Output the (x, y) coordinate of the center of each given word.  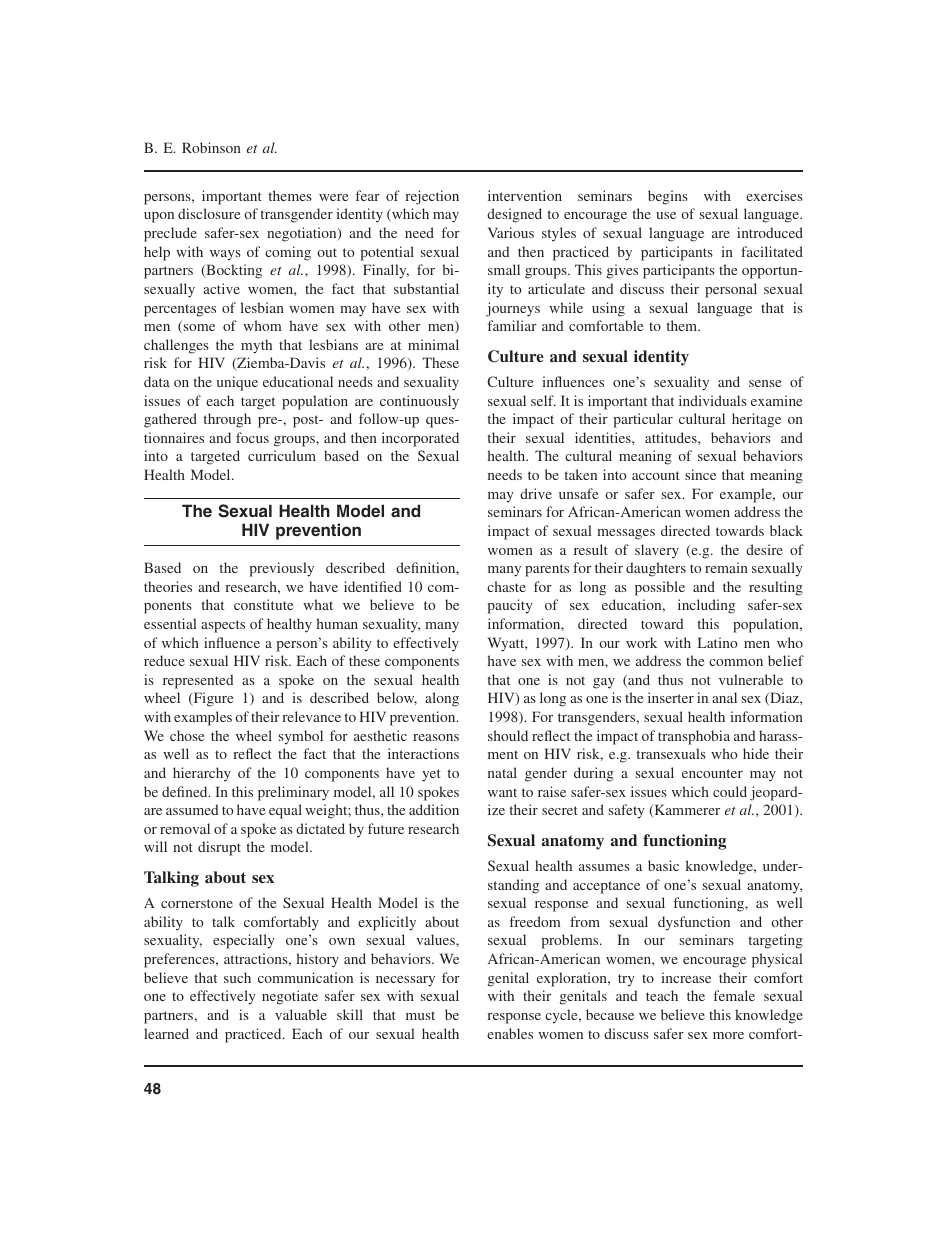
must (420, 1015)
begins (668, 197)
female (734, 995)
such (237, 977)
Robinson (211, 147)
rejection (432, 197)
